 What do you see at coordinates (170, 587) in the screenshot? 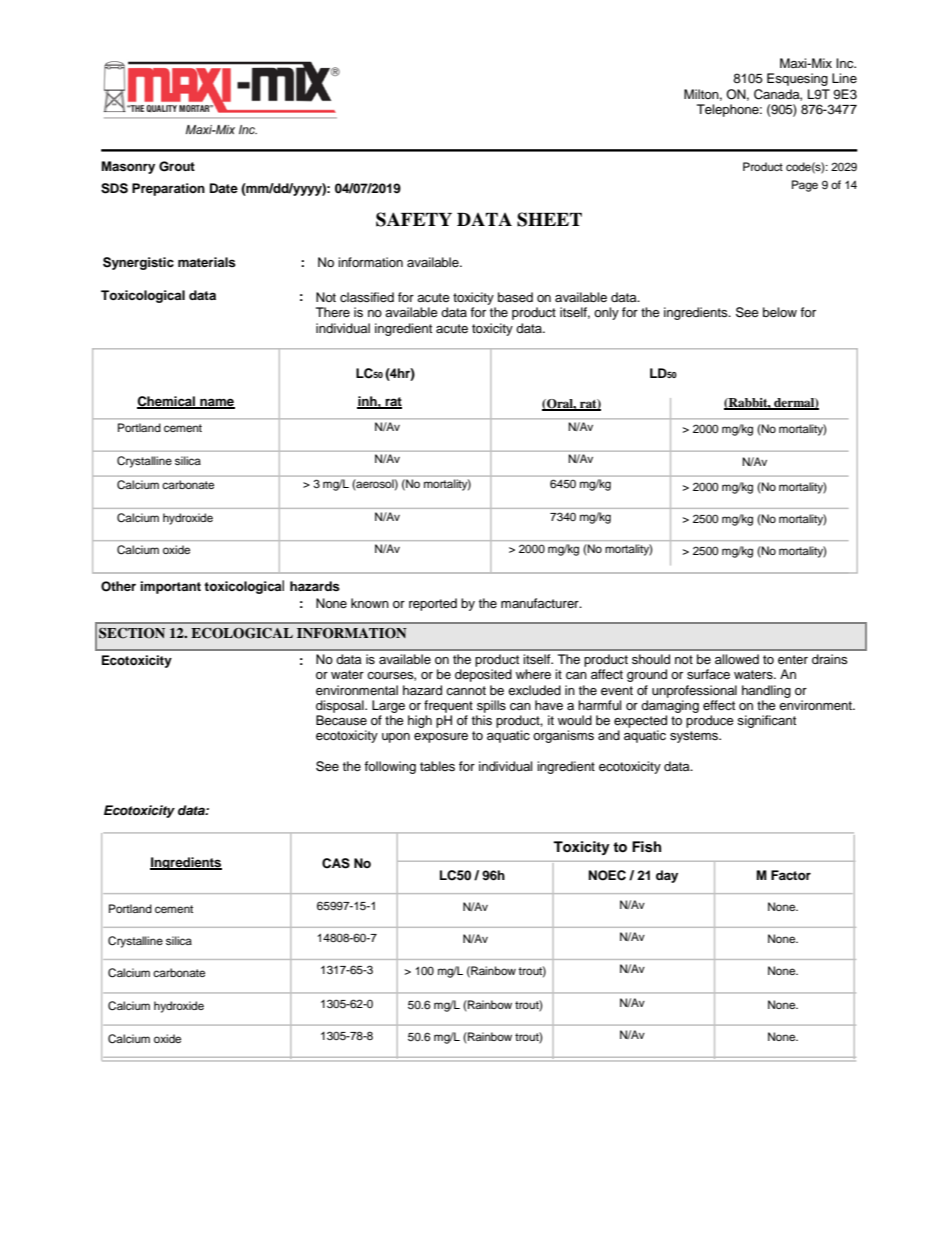
I see `important` at bounding box center [170, 587].
